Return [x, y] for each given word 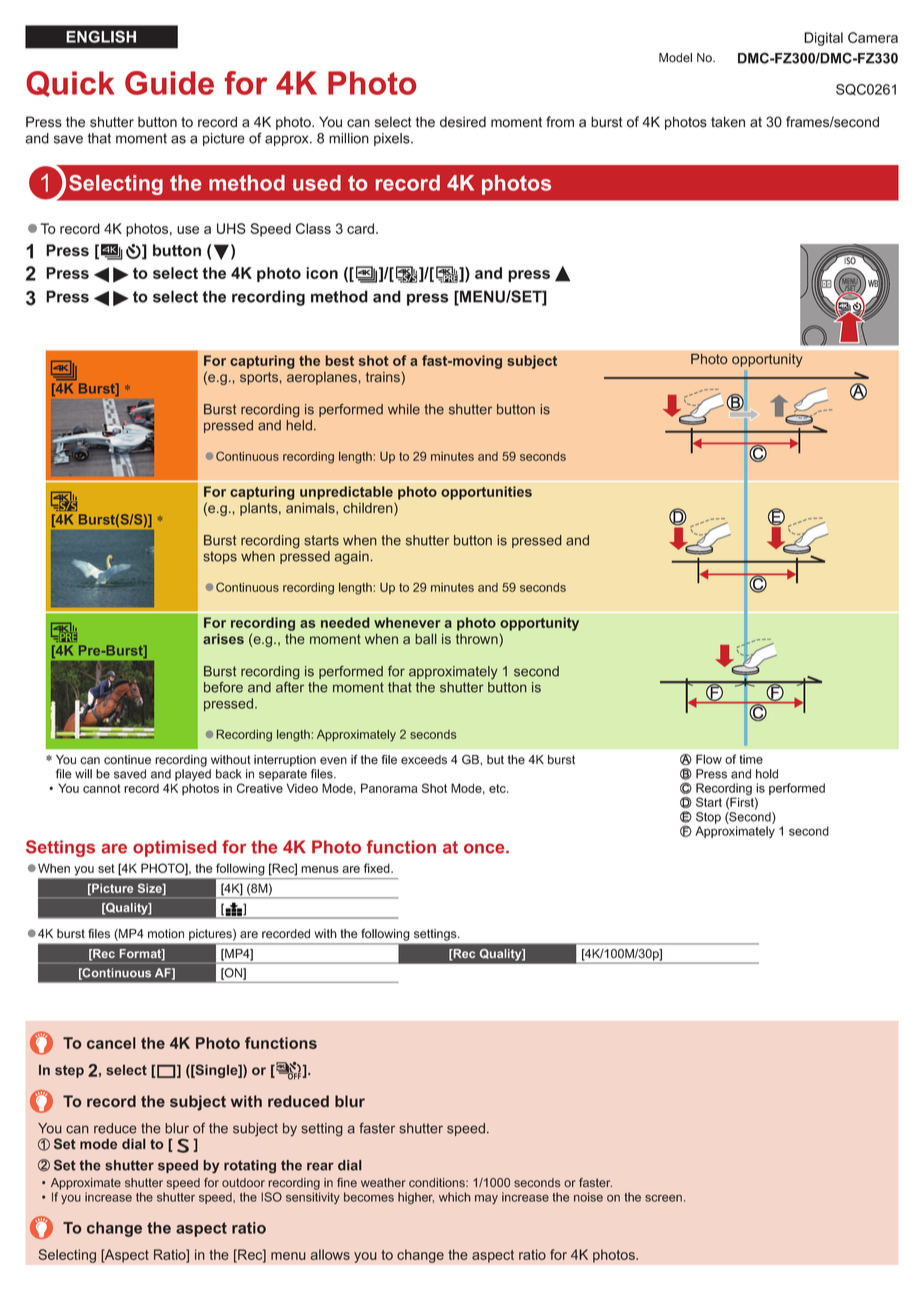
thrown [478, 640]
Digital [823, 39]
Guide [169, 83]
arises [223, 638]
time [751, 759]
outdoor [243, 1183]
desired [463, 122]
